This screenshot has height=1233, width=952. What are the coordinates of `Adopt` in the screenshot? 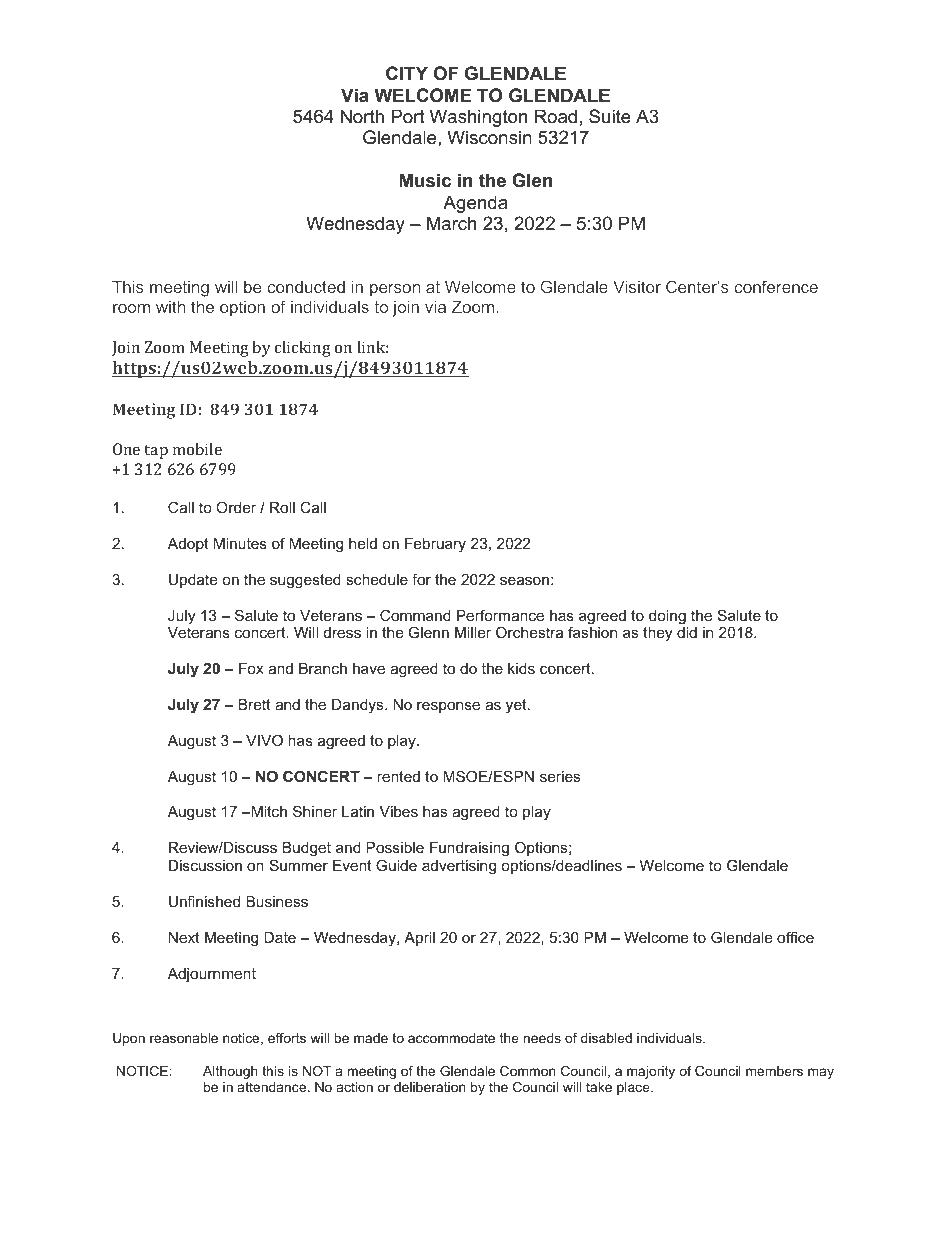 It's located at (188, 545).
